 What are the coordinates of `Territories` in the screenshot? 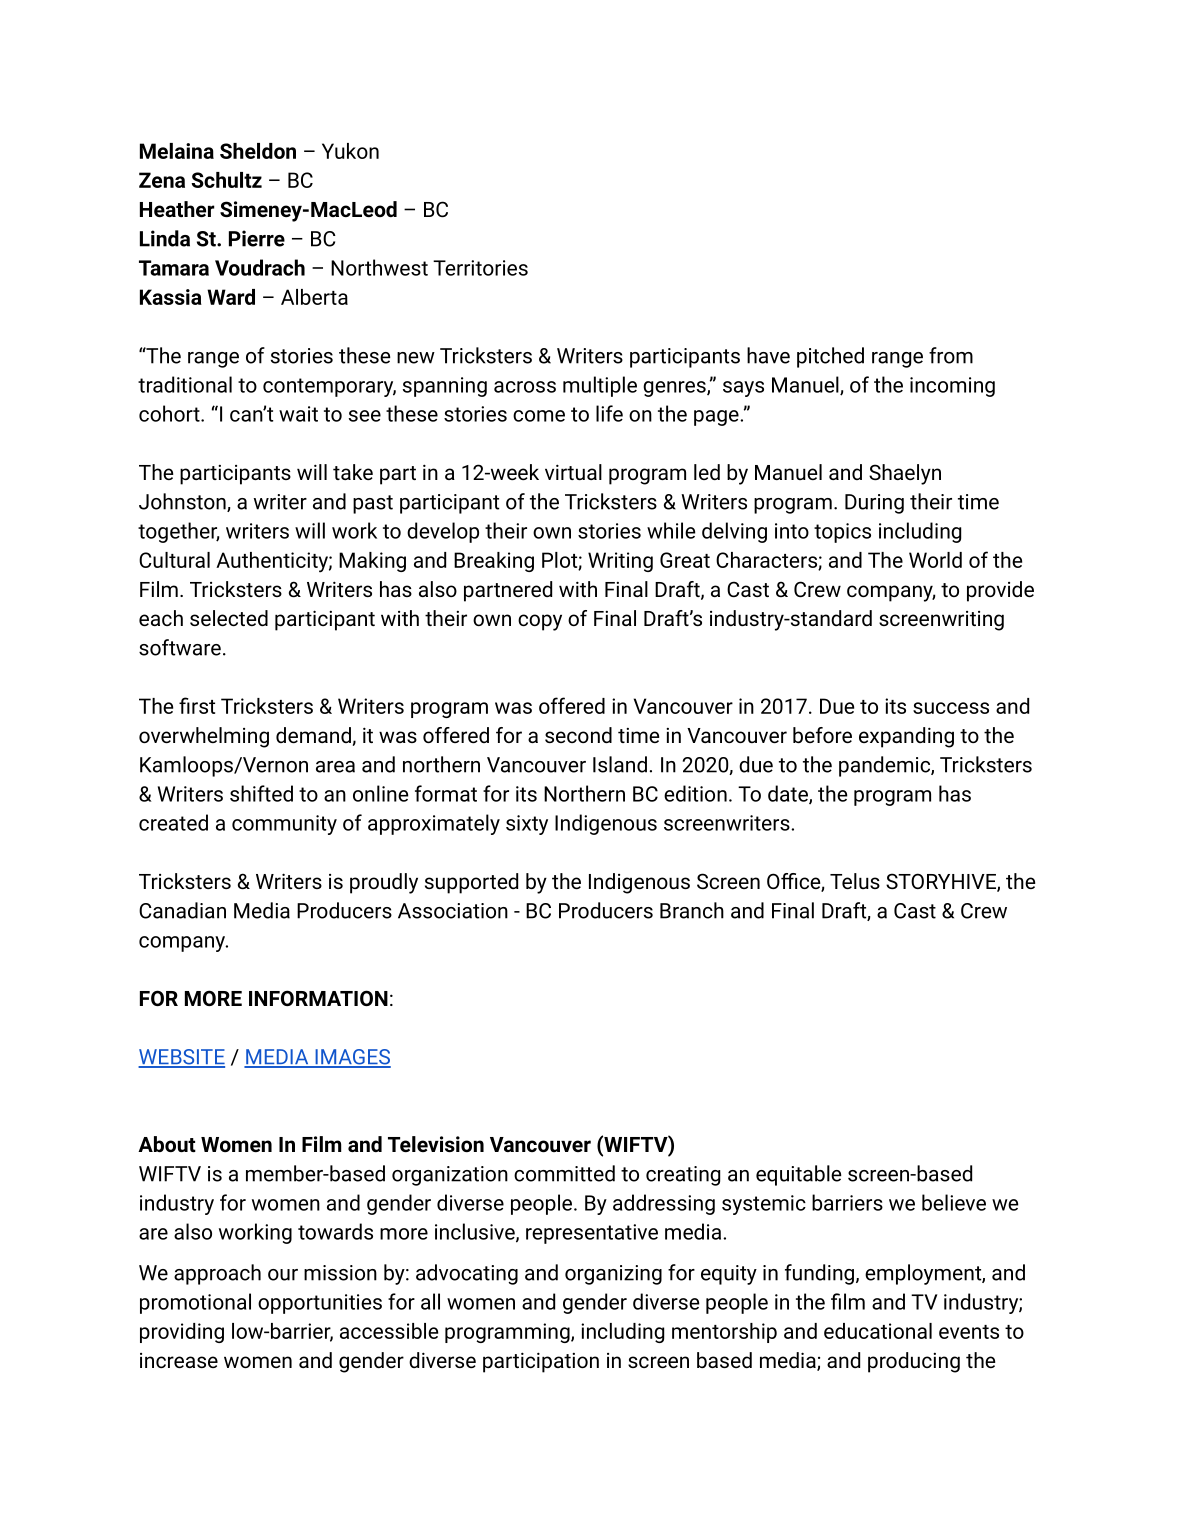 It's located at (480, 268).
